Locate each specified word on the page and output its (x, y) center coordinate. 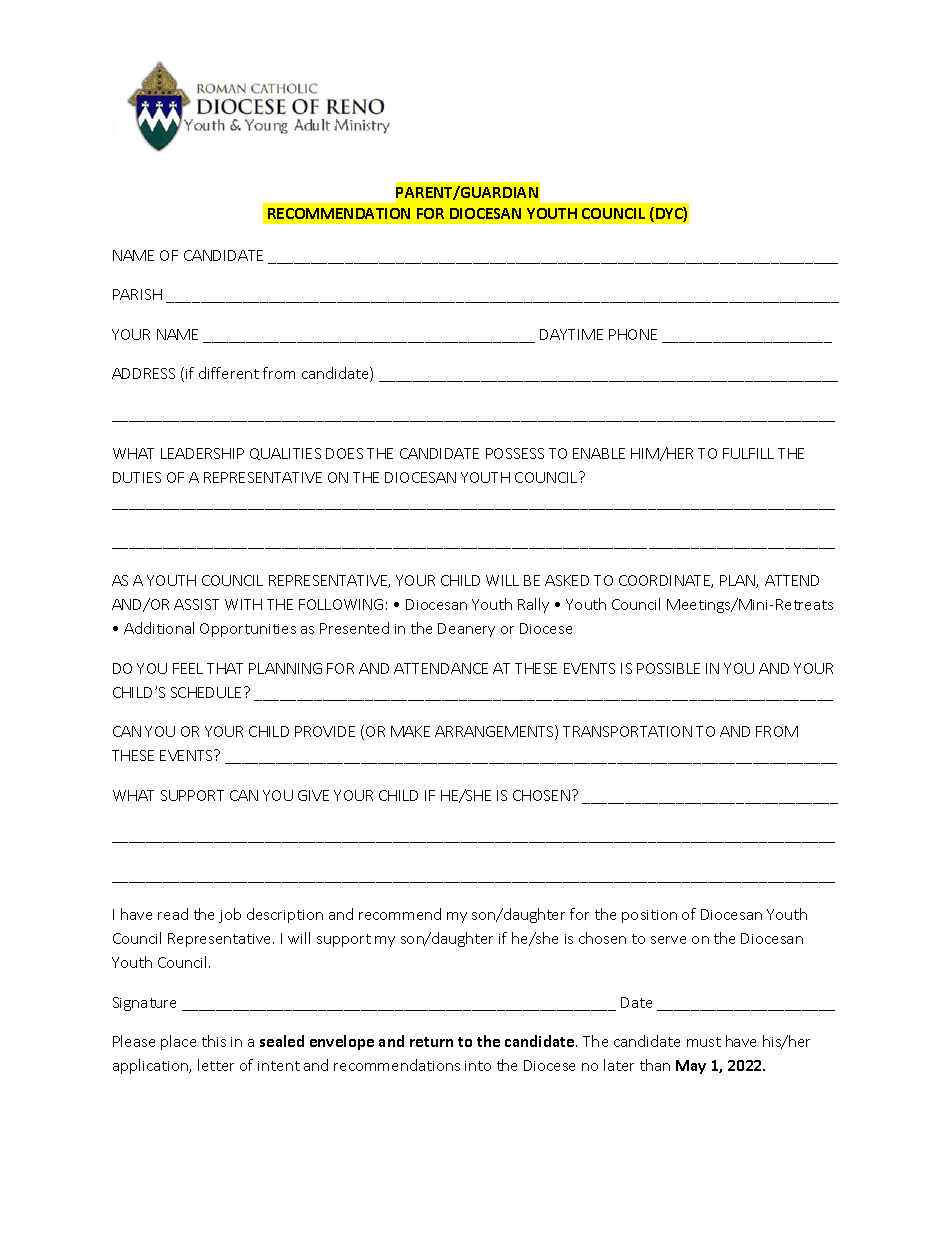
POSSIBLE (668, 668)
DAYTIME (571, 334)
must (704, 1042)
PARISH (137, 294)
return (431, 1042)
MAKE (410, 731)
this (214, 1041)
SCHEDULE (208, 692)
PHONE (633, 334)
